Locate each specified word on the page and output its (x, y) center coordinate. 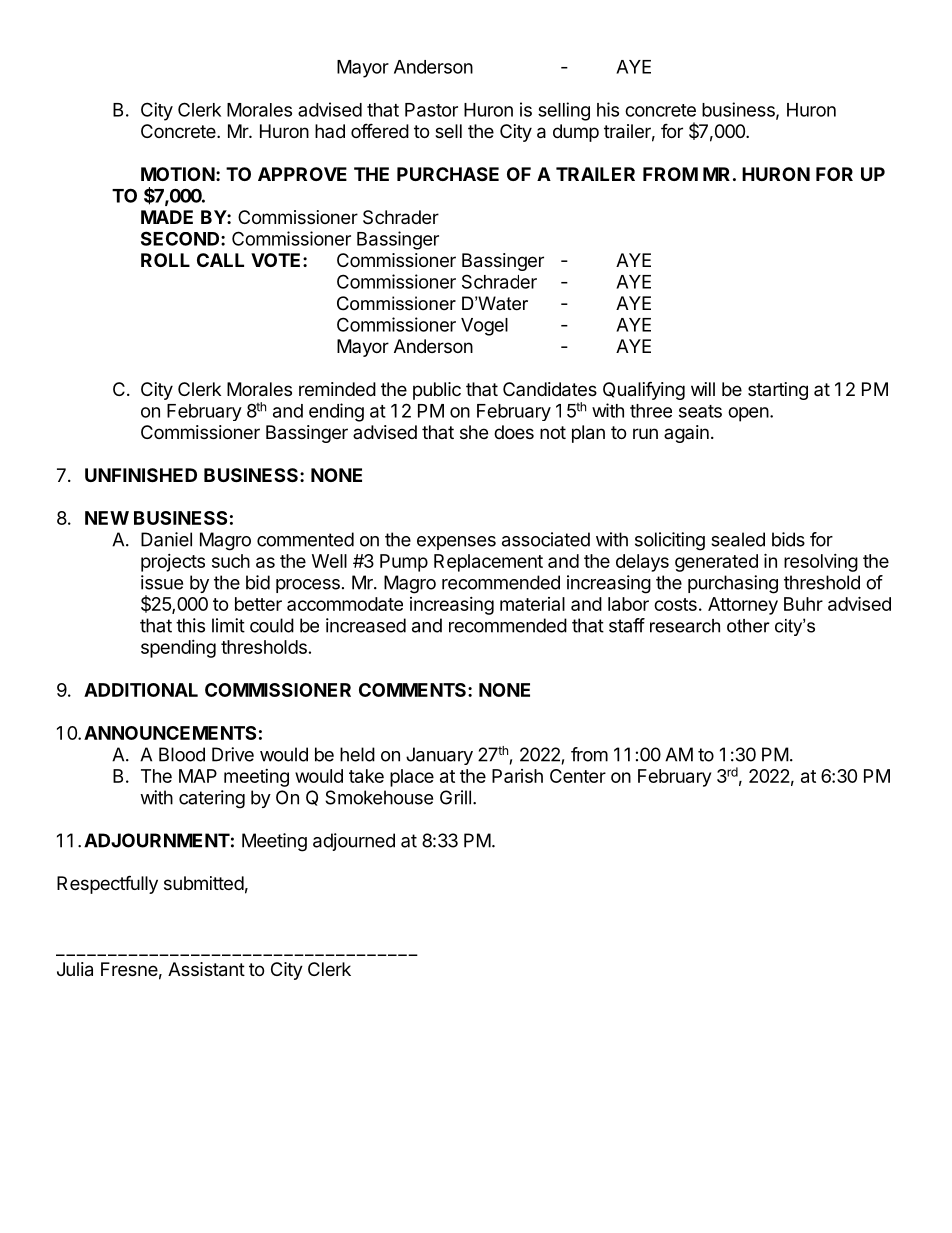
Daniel (166, 539)
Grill (455, 797)
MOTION (178, 174)
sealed (738, 539)
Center (578, 776)
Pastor (431, 110)
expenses (456, 543)
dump (576, 133)
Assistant (206, 969)
